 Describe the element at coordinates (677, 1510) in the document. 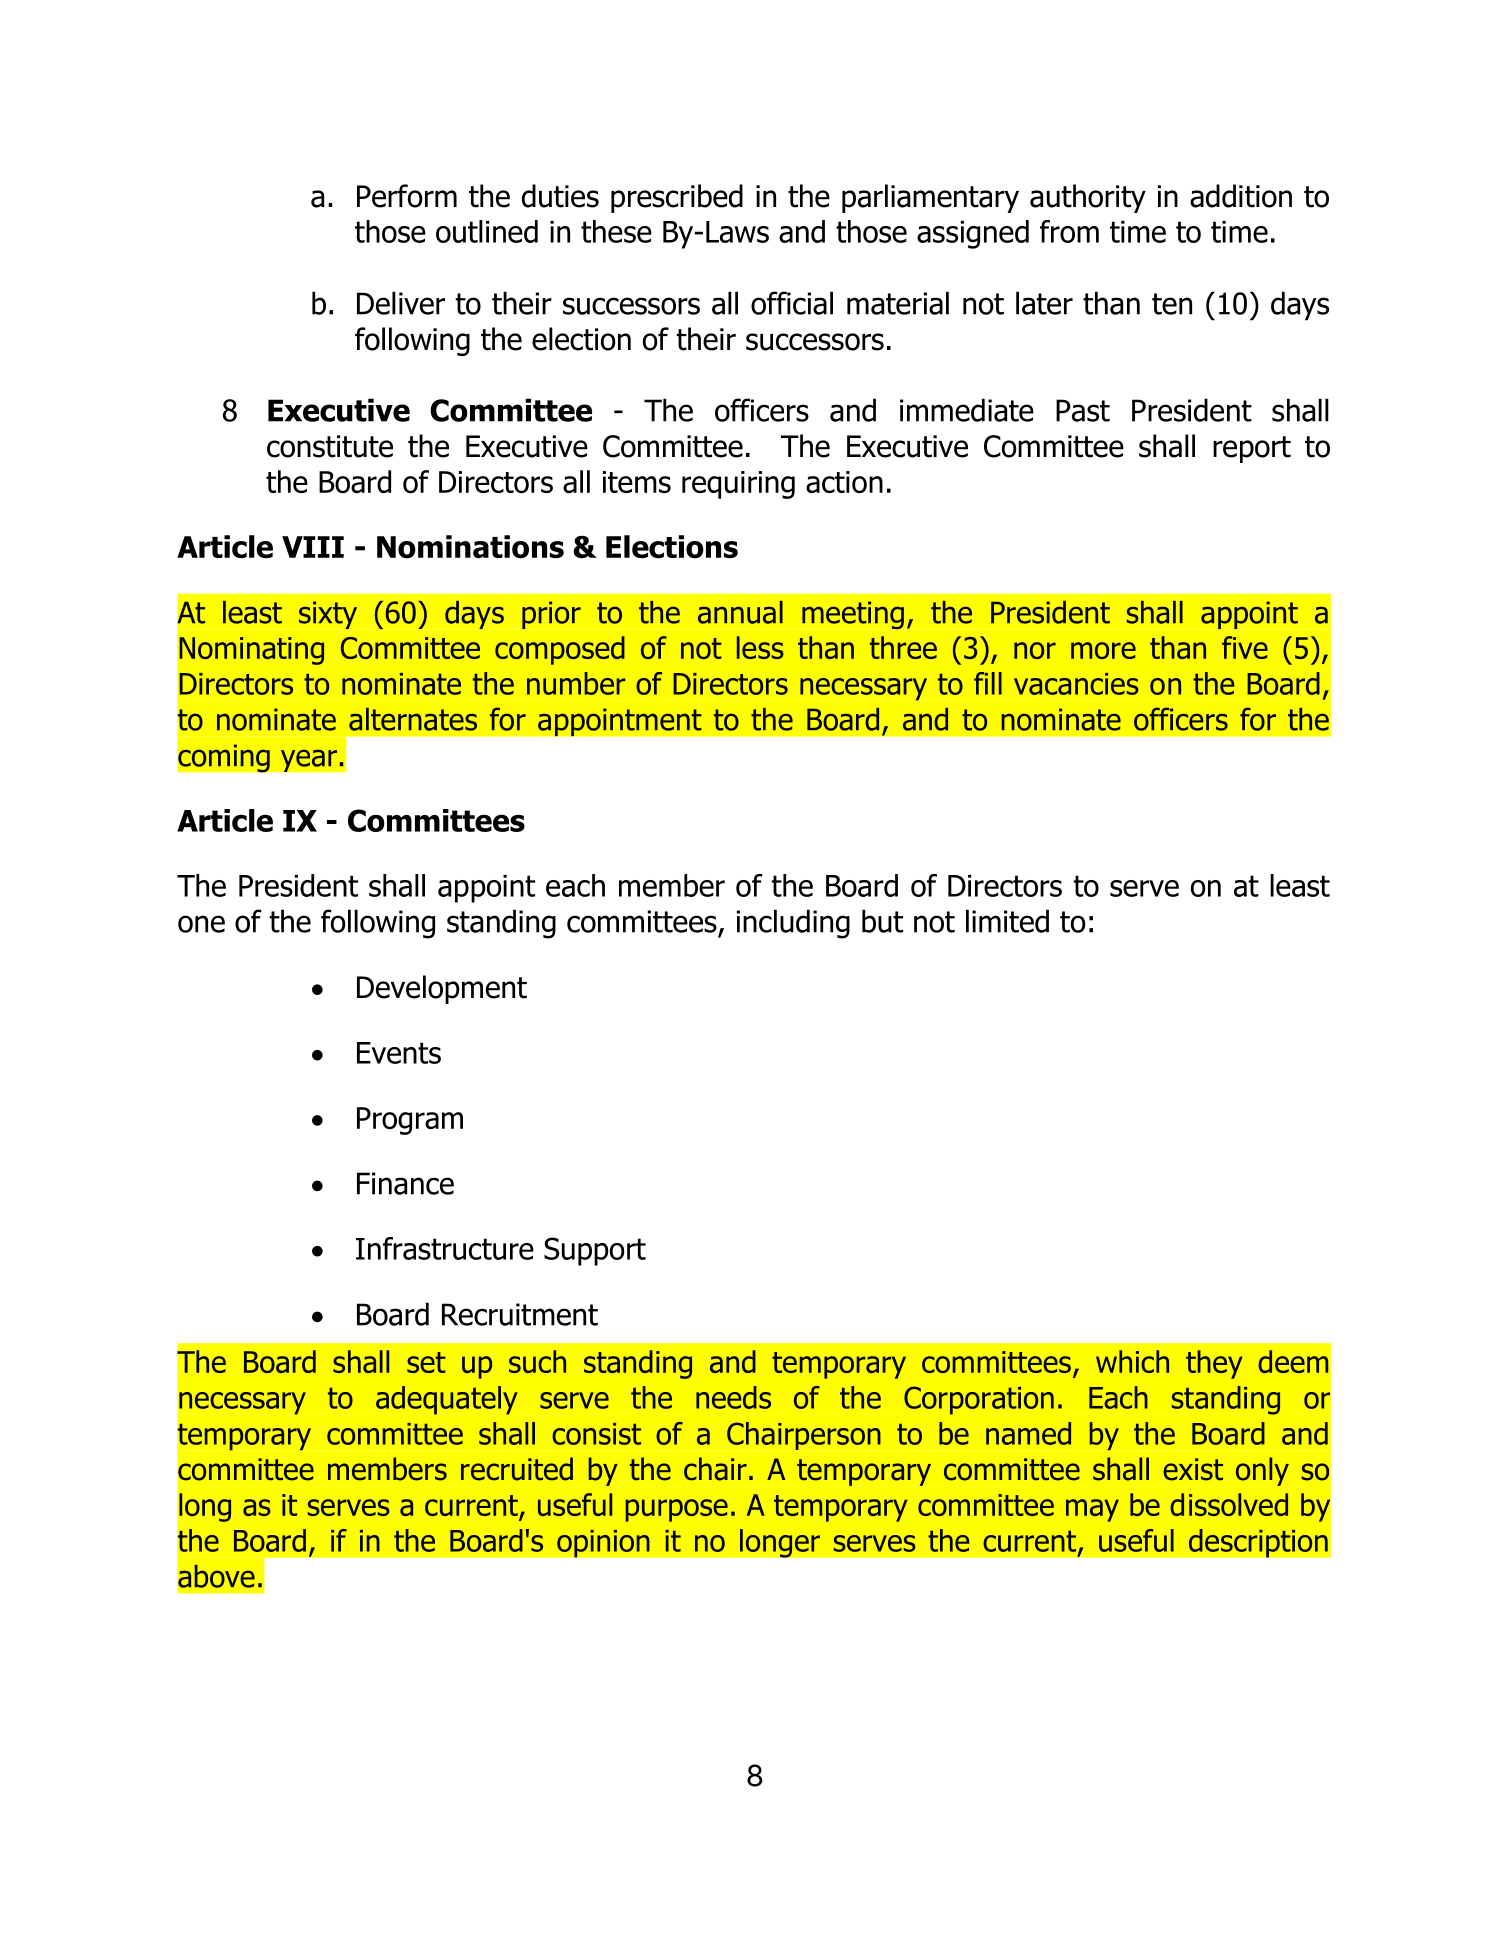

I see `purpose` at that location.
